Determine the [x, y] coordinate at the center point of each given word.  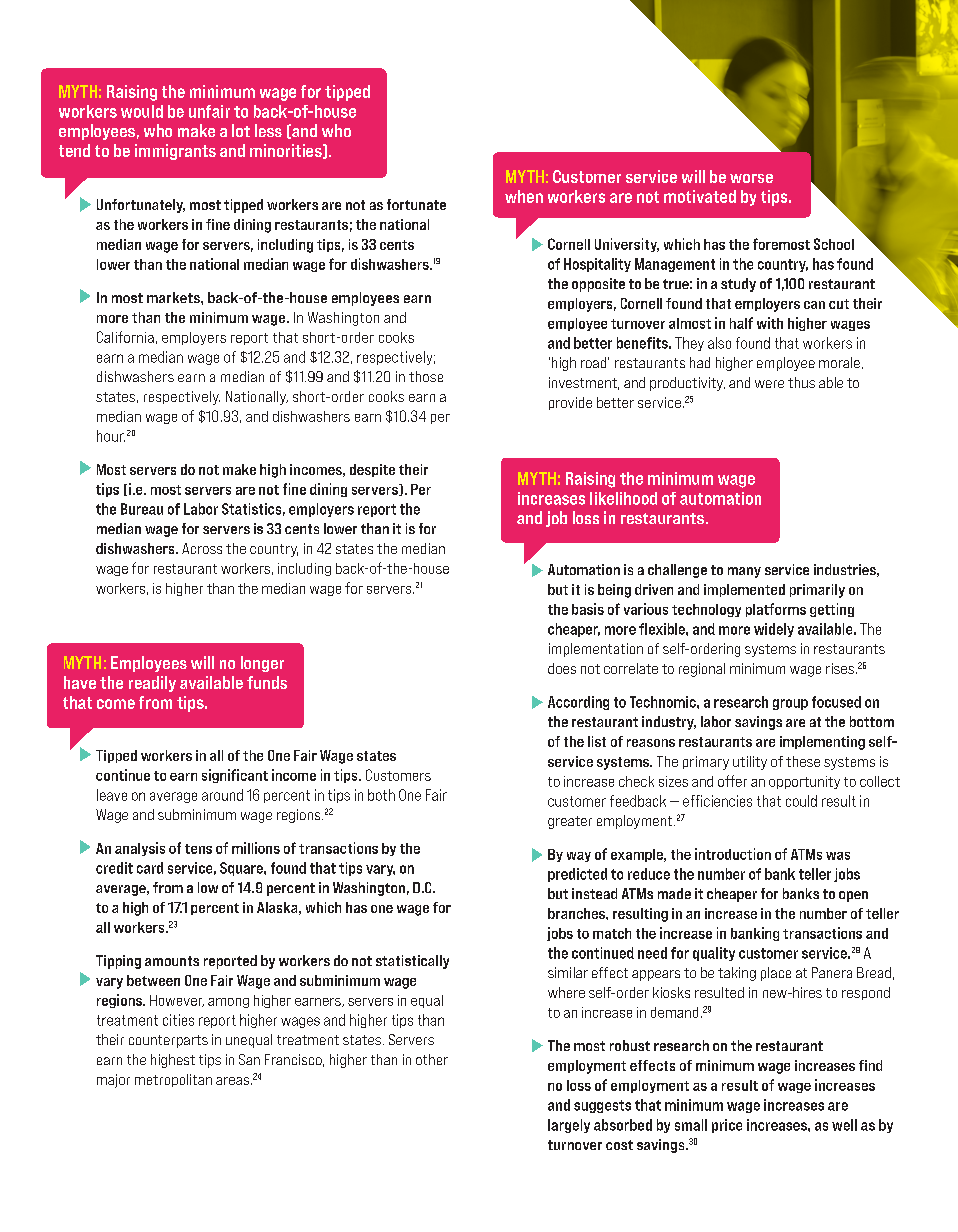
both [381, 795]
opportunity [804, 782]
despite [372, 470]
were [769, 384]
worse [751, 178]
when [524, 196]
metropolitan [173, 1080]
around [222, 795]
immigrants [175, 152]
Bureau [142, 509]
